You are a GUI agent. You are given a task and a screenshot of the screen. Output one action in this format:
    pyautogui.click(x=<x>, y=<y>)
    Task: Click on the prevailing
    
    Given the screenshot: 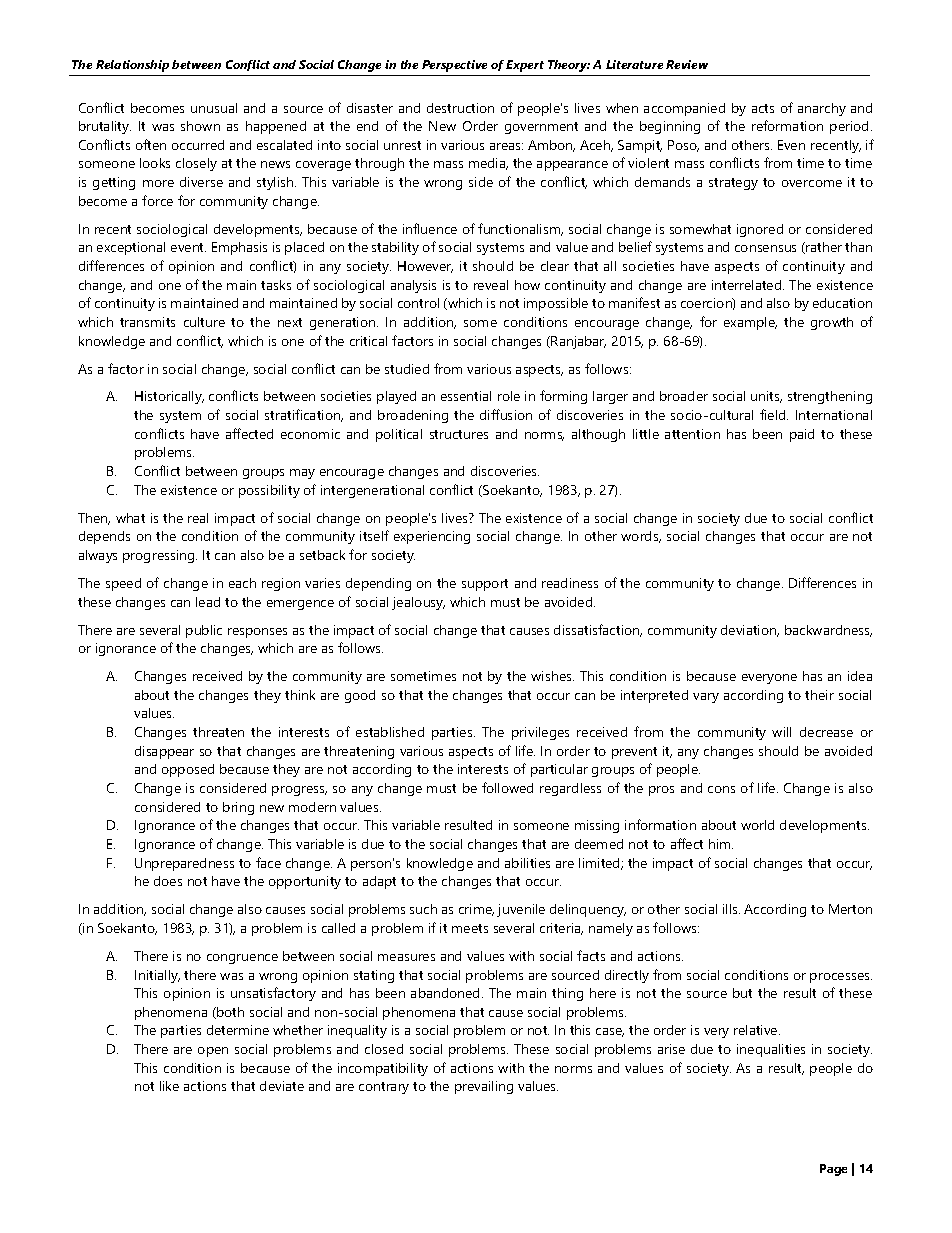 What is the action you would take?
    pyautogui.click(x=484, y=1087)
